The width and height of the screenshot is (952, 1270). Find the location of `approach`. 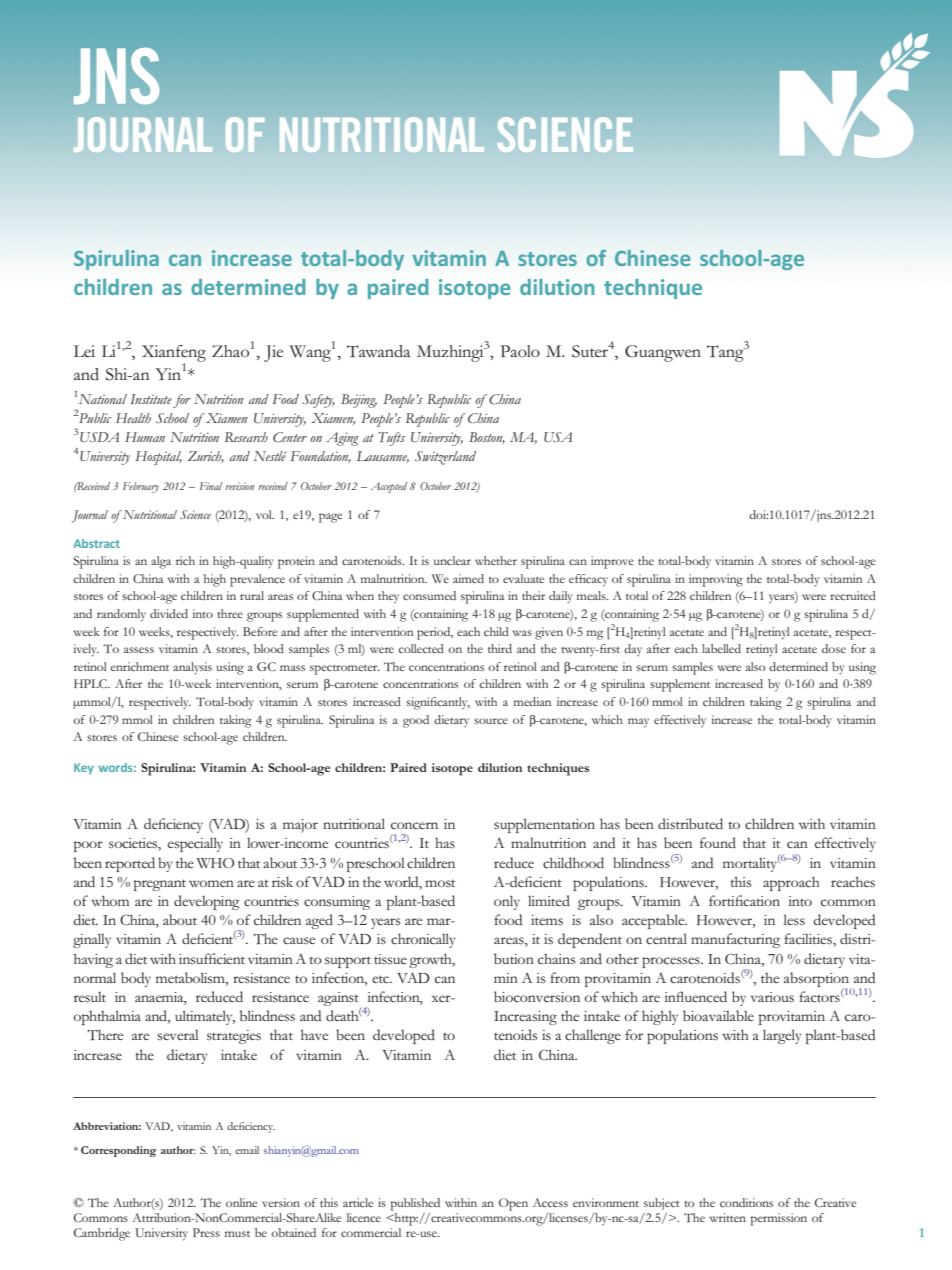

approach is located at coordinates (791, 883).
